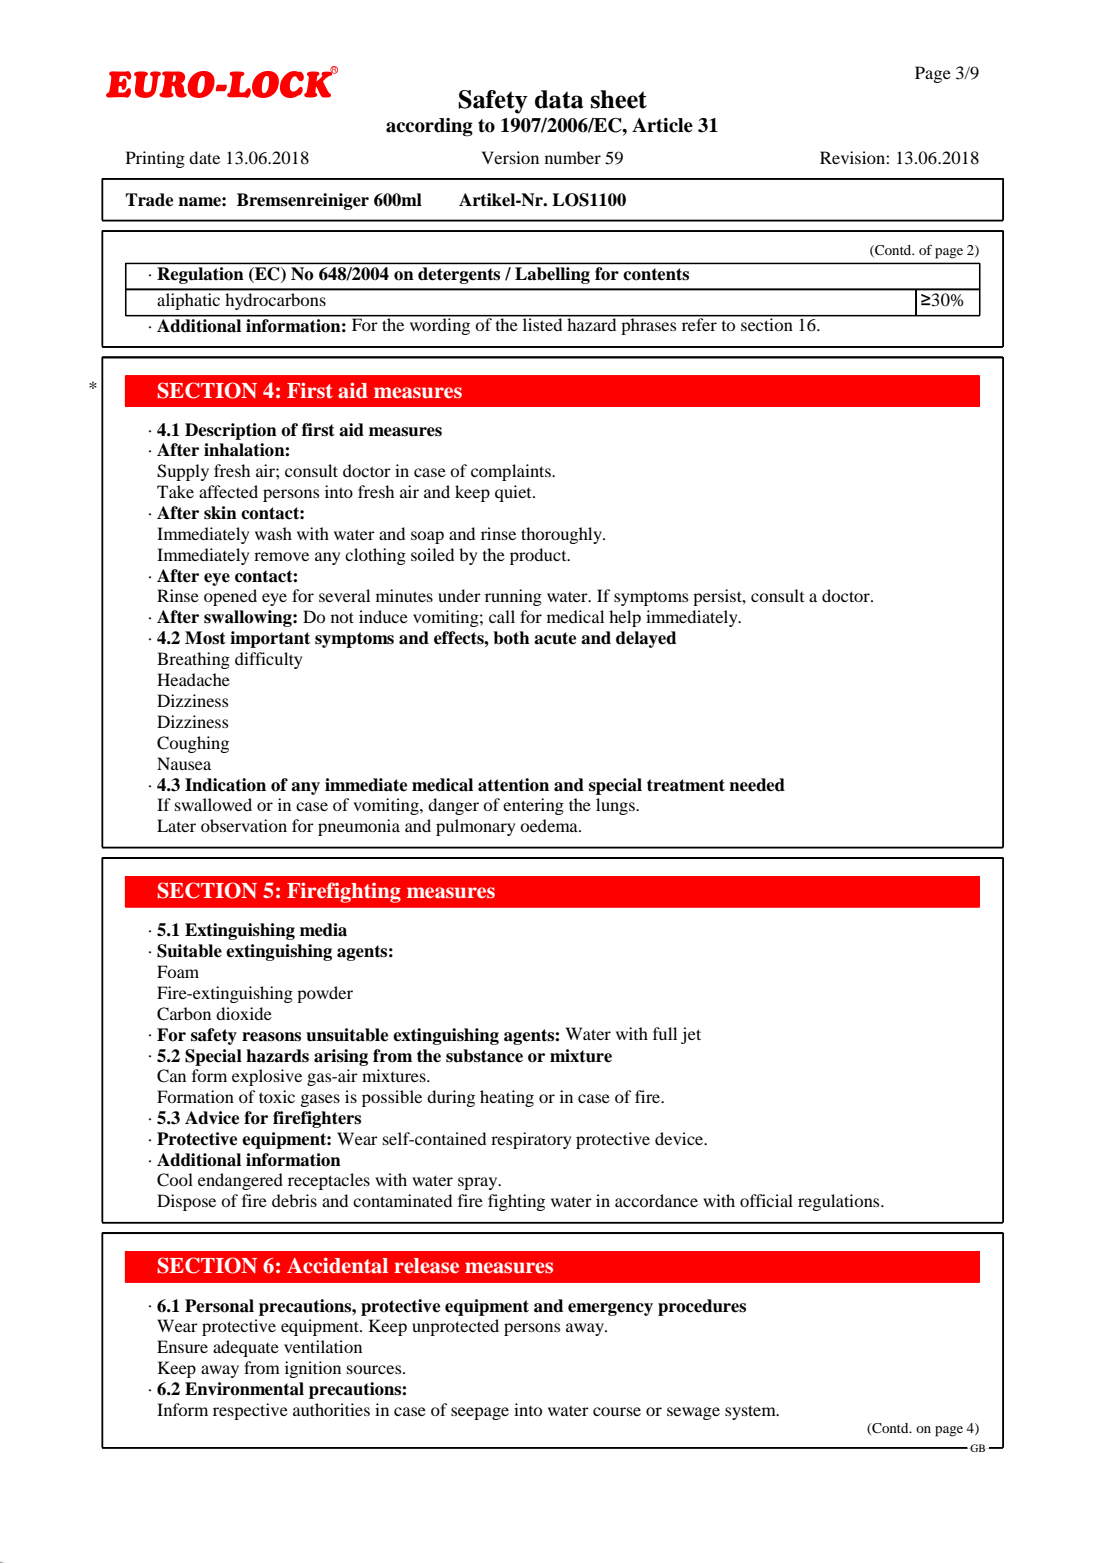 This image has width=1105, height=1564. Describe the element at coordinates (484, 1056) in the image. I see `substance` at that location.
